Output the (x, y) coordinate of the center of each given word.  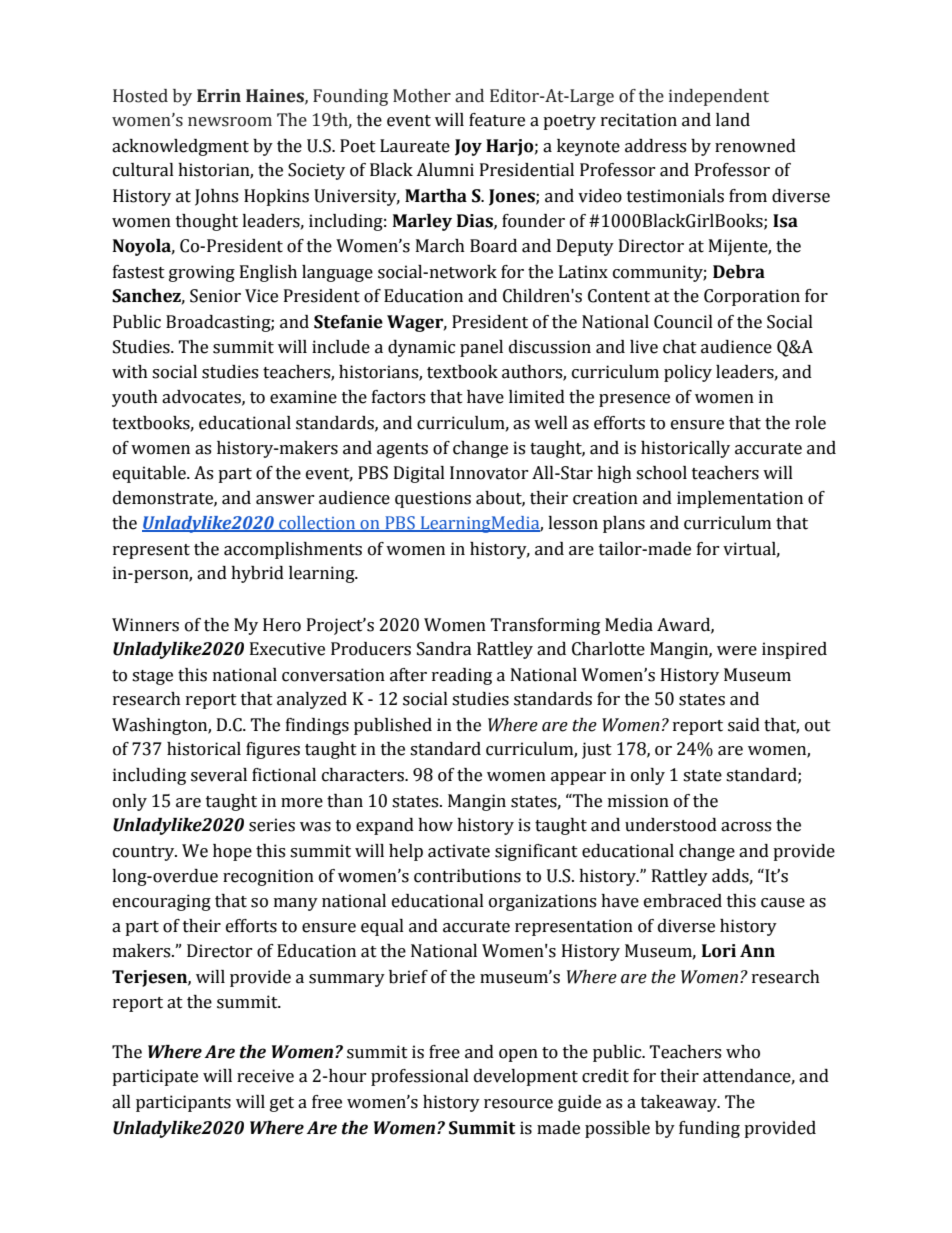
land (733, 120)
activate (459, 851)
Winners (145, 625)
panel (481, 348)
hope (232, 852)
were (737, 651)
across (746, 827)
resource (518, 1104)
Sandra (444, 649)
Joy (468, 147)
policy (688, 373)
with (130, 372)
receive (265, 1076)
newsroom (230, 122)
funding (709, 1129)
